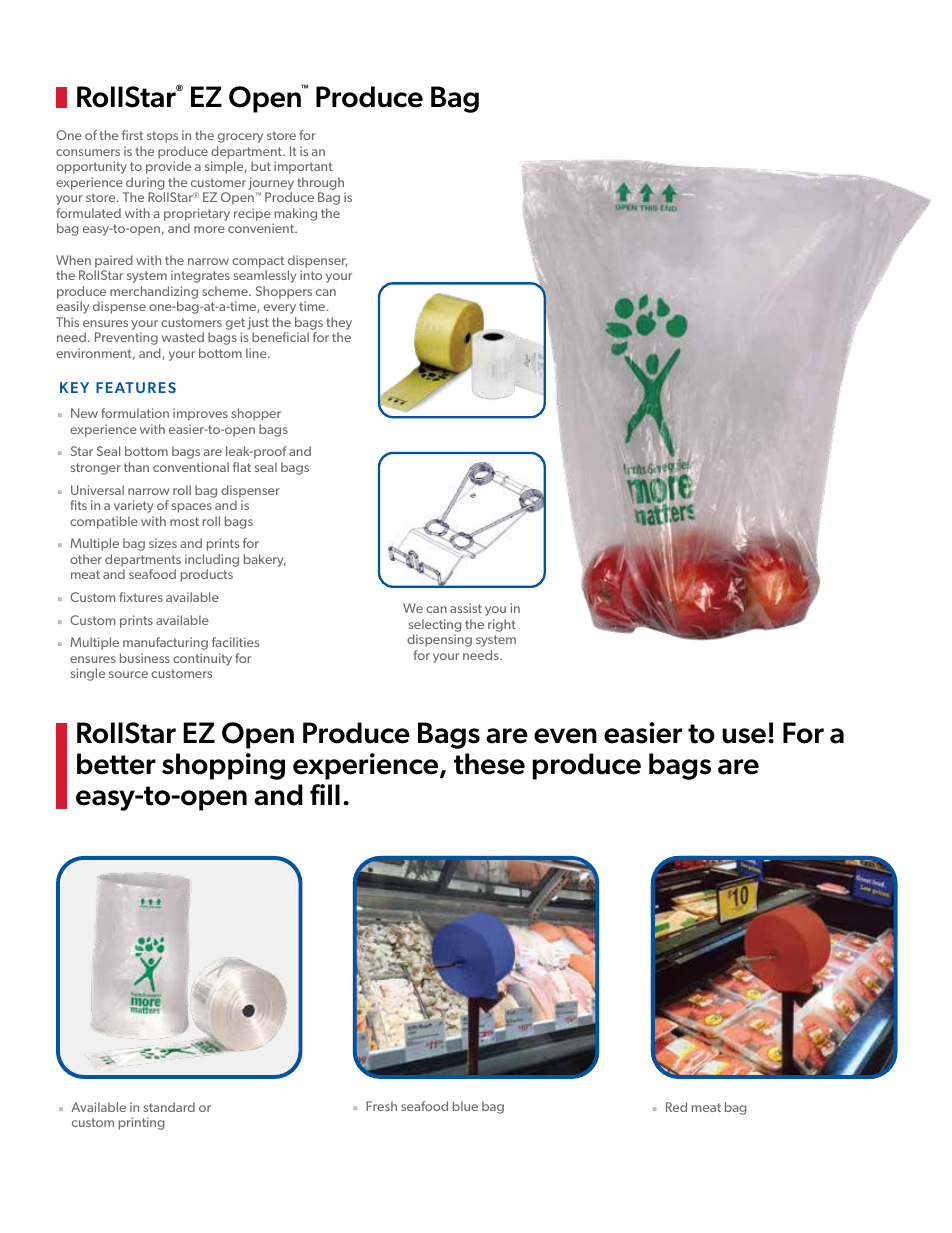 Image resolution: width=952 pixels, height=1233 pixels. What do you see at coordinates (381, 1106) in the screenshot?
I see `Fresh` at bounding box center [381, 1106].
